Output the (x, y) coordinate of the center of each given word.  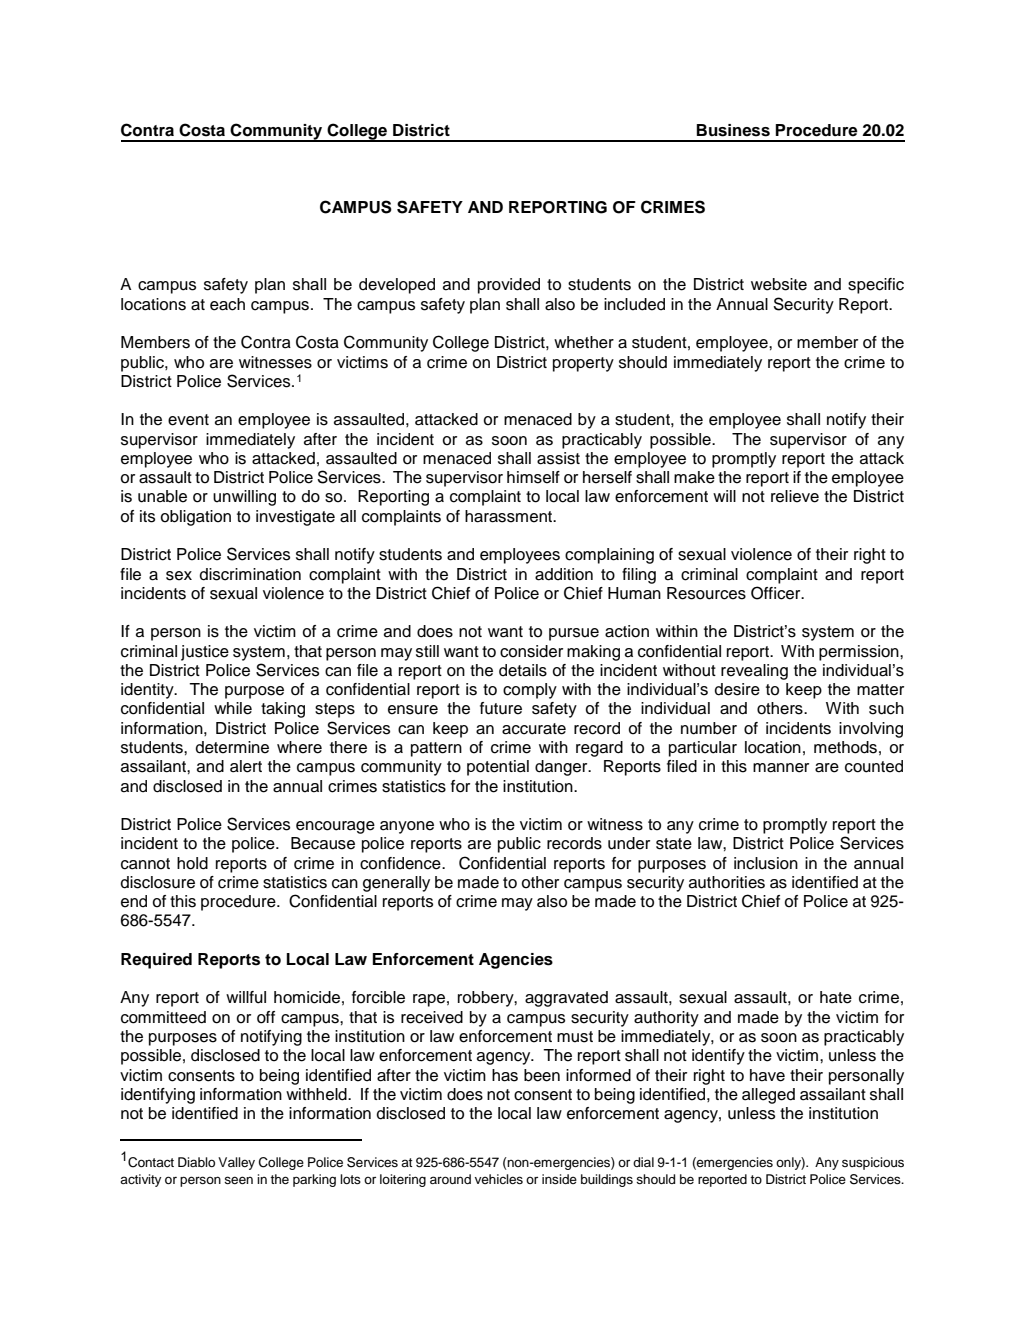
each (227, 304)
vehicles (499, 1179)
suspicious (873, 1163)
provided (509, 286)
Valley (236, 1163)
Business (733, 130)
